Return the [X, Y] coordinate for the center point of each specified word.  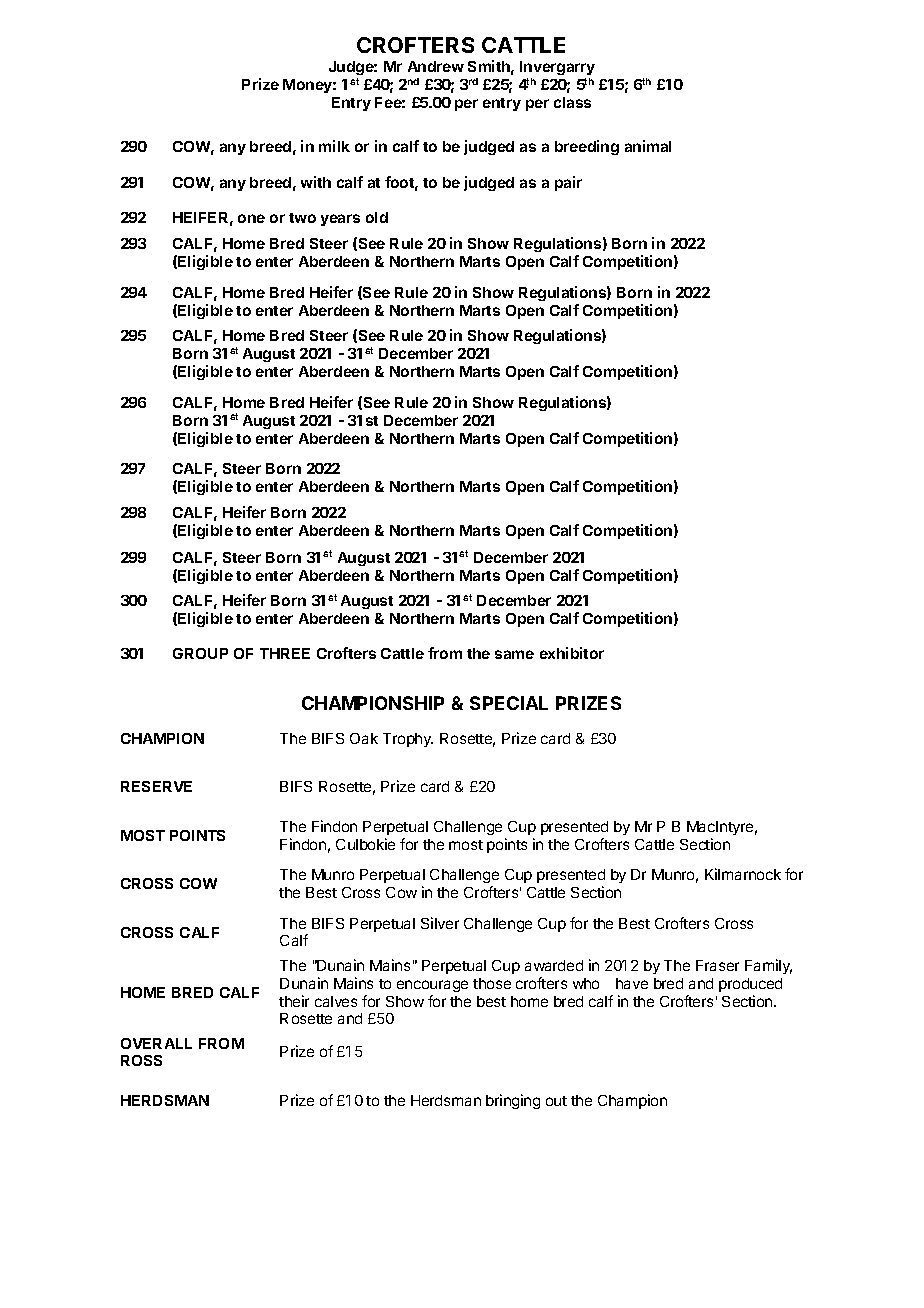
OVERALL [156, 1043]
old [377, 217]
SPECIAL [509, 703]
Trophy [408, 740]
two [302, 218]
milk [334, 146]
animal [648, 146]
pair [568, 183]
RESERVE [156, 786]
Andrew [436, 66]
